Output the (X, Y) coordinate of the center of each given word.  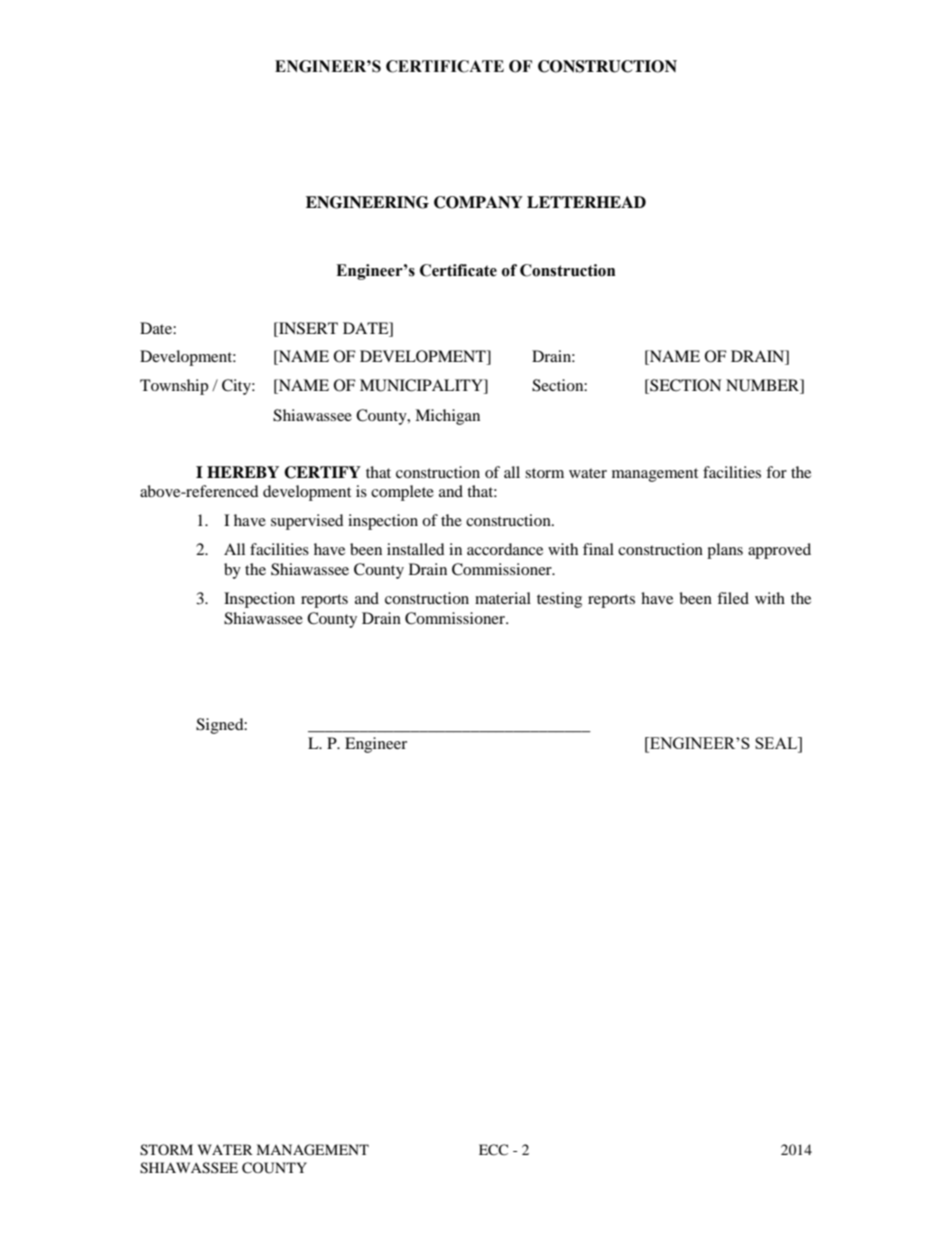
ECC (493, 1150)
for (776, 472)
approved (779, 551)
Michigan (447, 417)
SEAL (777, 744)
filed (733, 598)
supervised (307, 522)
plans (725, 551)
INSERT (307, 328)
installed (416, 549)
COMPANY (478, 202)
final (598, 549)
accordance (505, 549)
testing (559, 600)
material (503, 598)
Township (174, 387)
